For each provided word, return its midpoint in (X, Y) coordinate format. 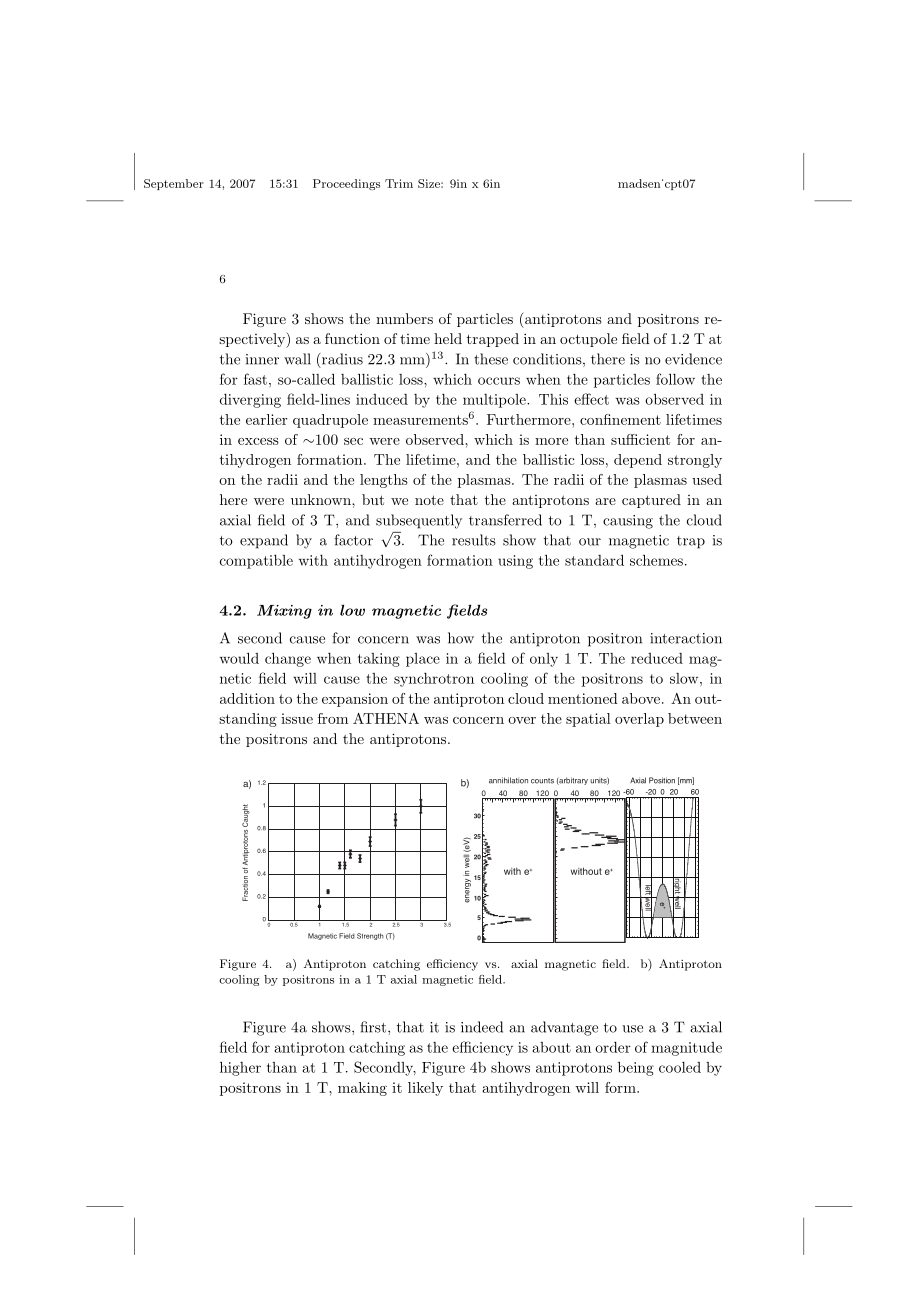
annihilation (508, 780)
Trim (399, 183)
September (174, 184)
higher (240, 1069)
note (429, 500)
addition (247, 698)
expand (264, 541)
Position (662, 780)
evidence (693, 359)
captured (651, 501)
